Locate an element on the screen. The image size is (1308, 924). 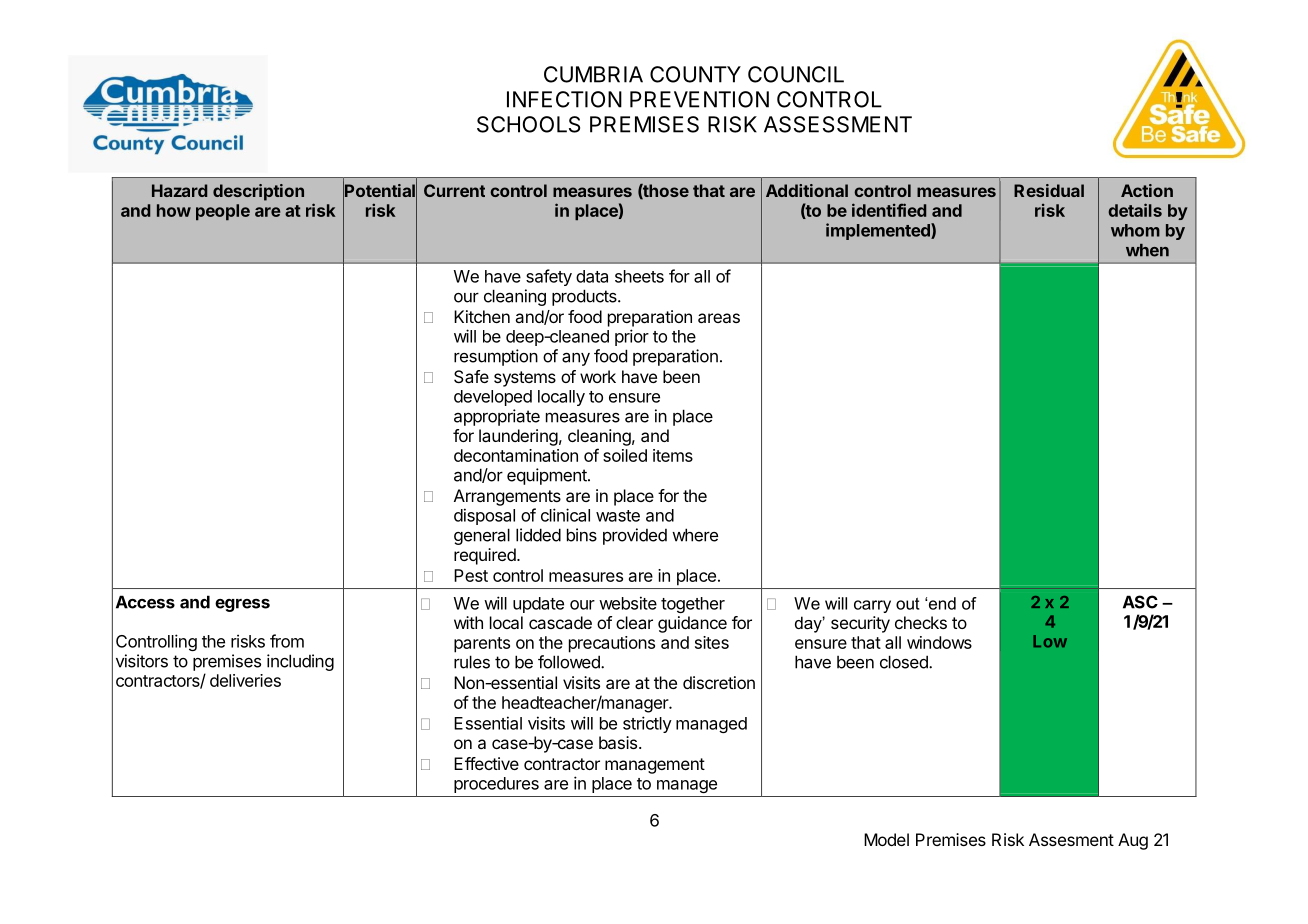
items is located at coordinates (673, 455).
